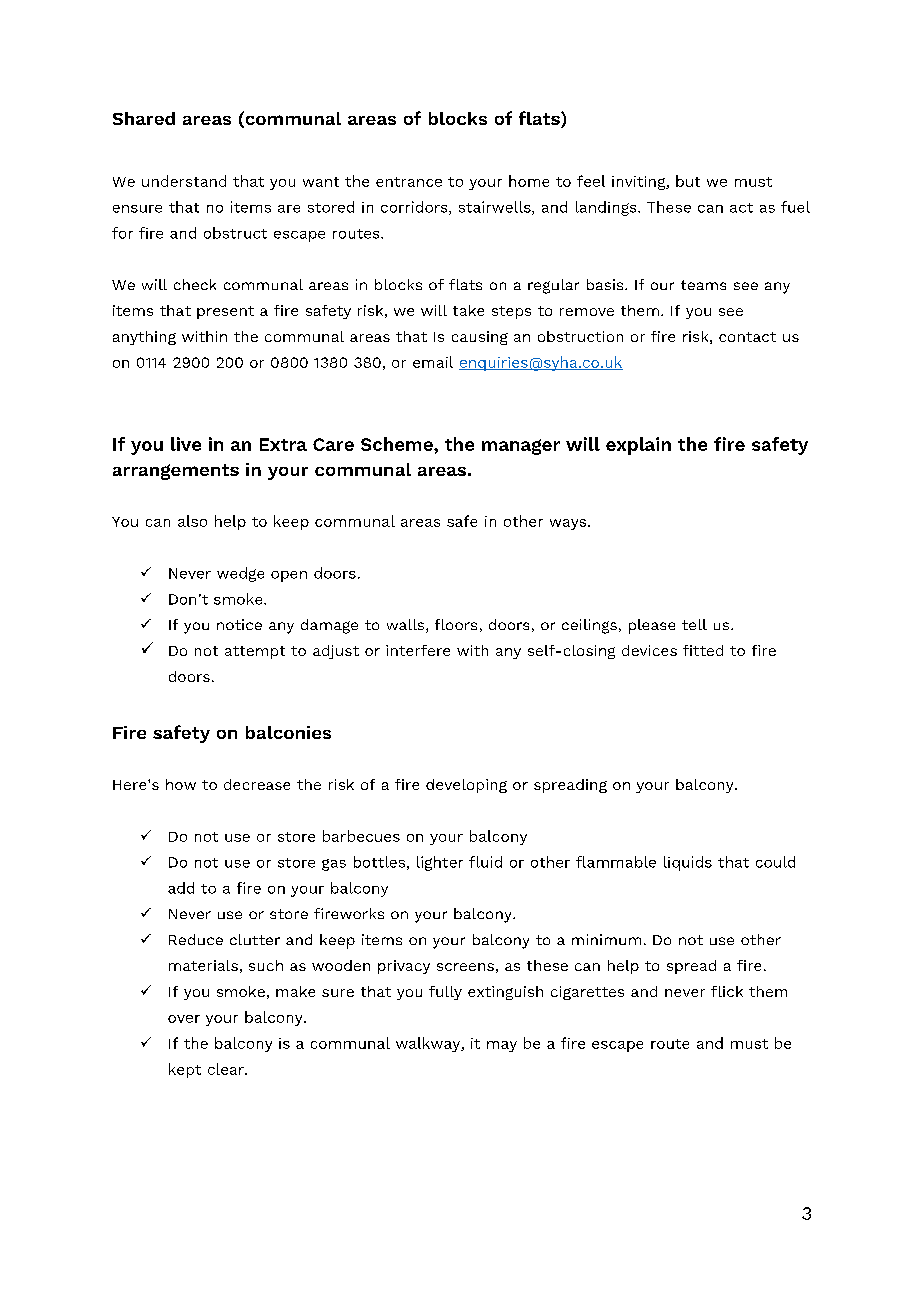 The image size is (924, 1308). I want to click on but, so click(688, 181).
